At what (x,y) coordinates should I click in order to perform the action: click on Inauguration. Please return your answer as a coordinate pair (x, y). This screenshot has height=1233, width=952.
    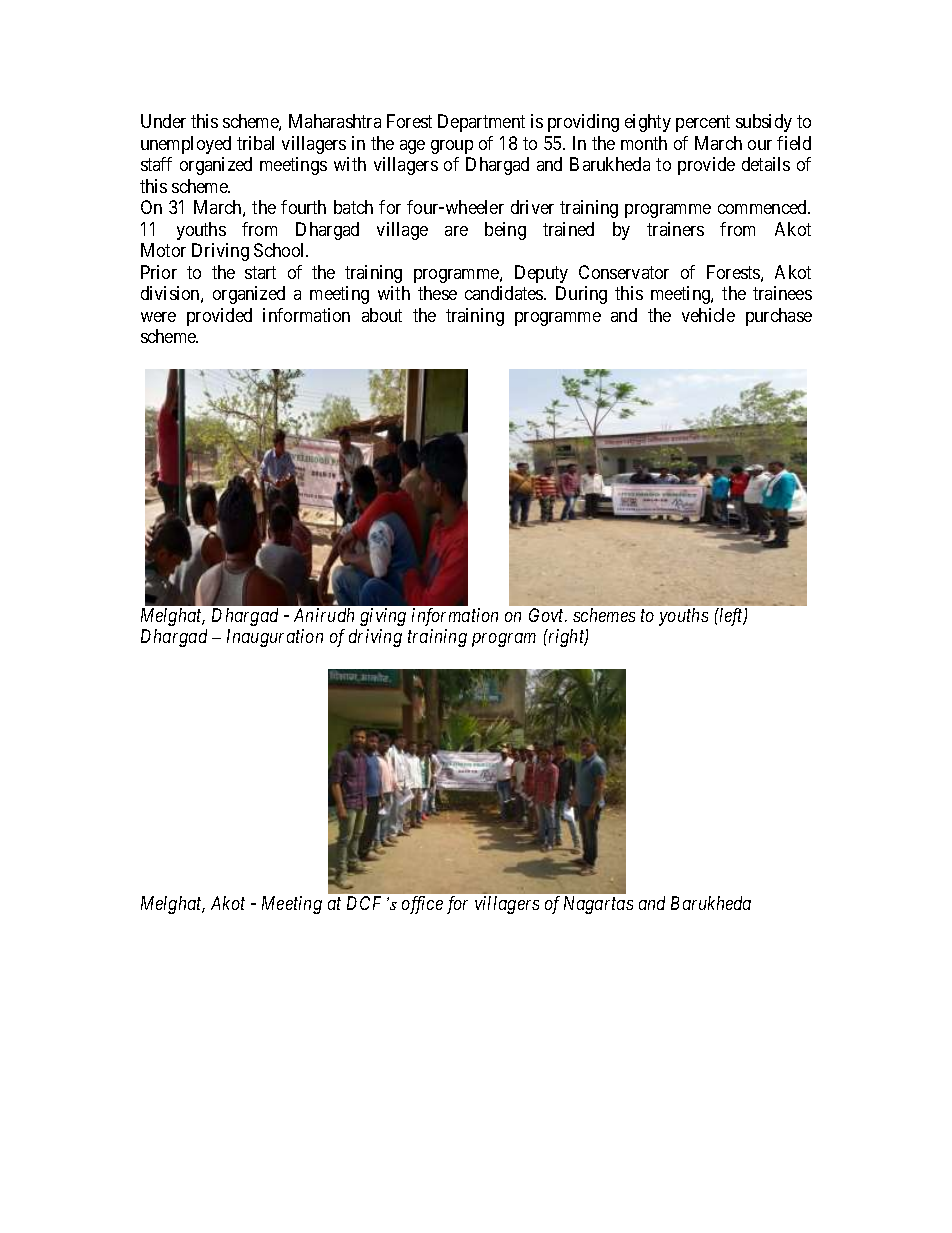
    Looking at the image, I should click on (275, 638).
